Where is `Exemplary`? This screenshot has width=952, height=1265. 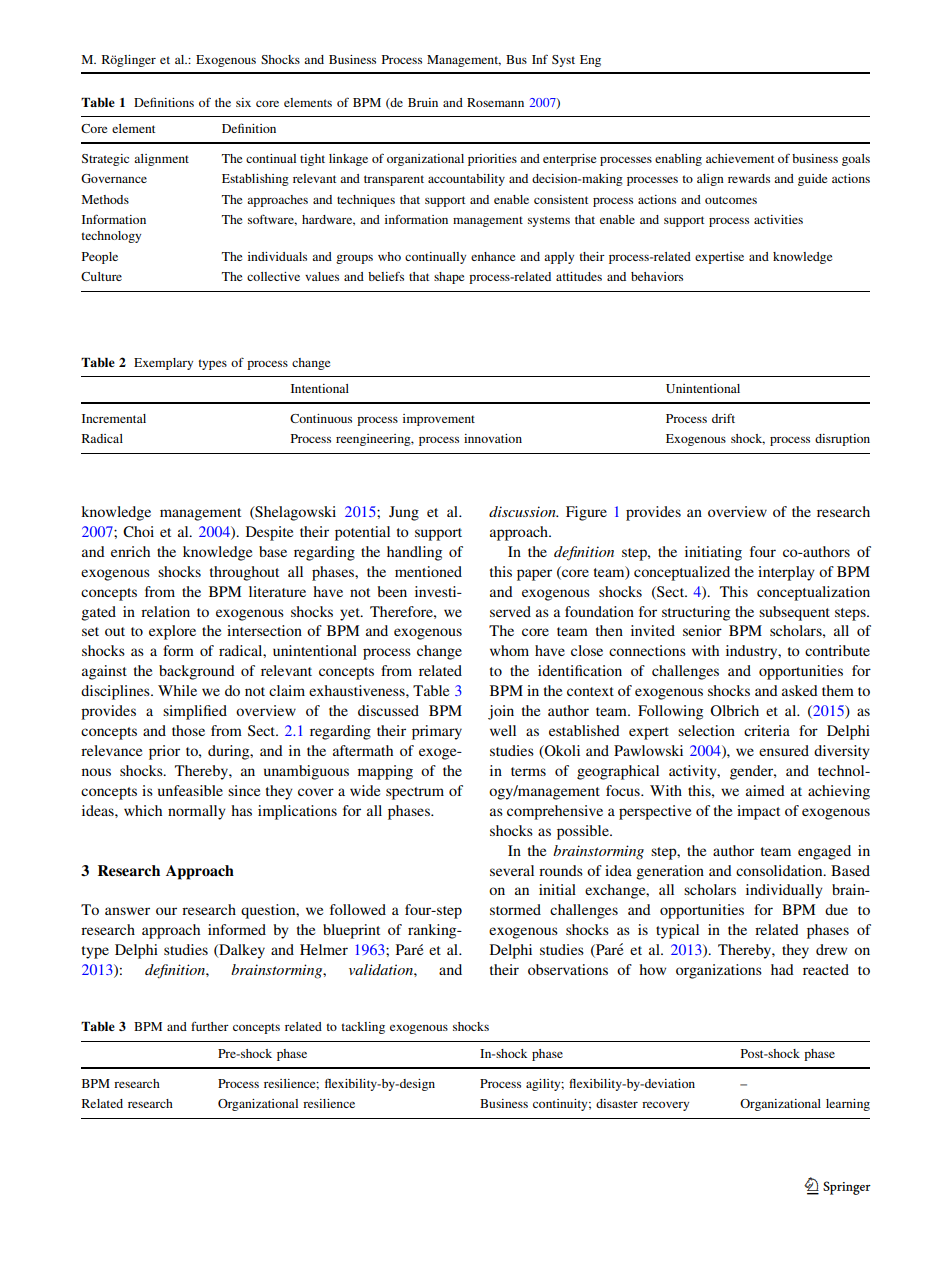 Exemplary is located at coordinates (163, 364).
